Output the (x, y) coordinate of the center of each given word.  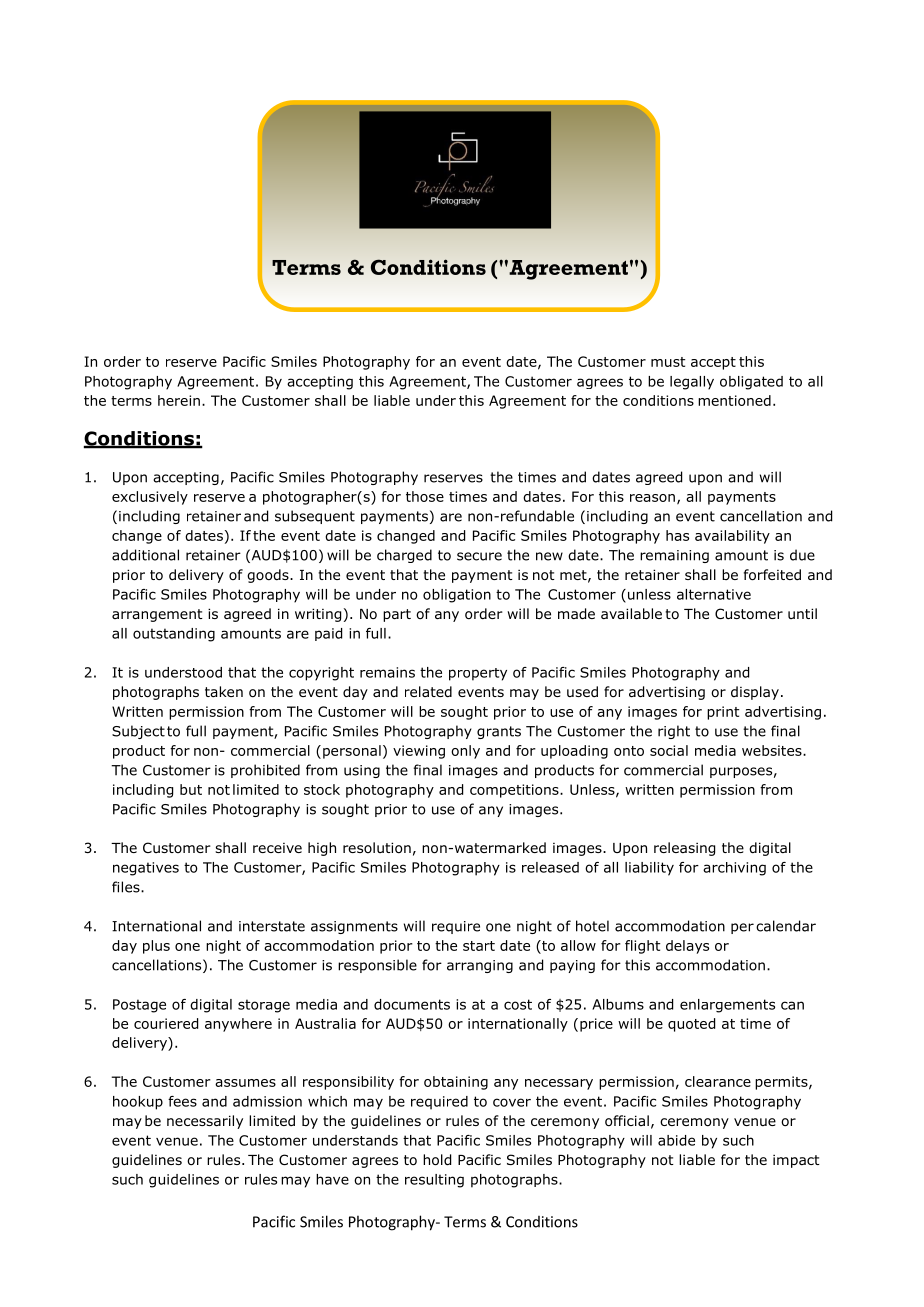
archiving (734, 869)
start (479, 946)
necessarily (205, 1122)
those (425, 496)
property (478, 674)
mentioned (734, 400)
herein (179, 400)
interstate (272, 926)
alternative (714, 594)
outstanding (174, 635)
